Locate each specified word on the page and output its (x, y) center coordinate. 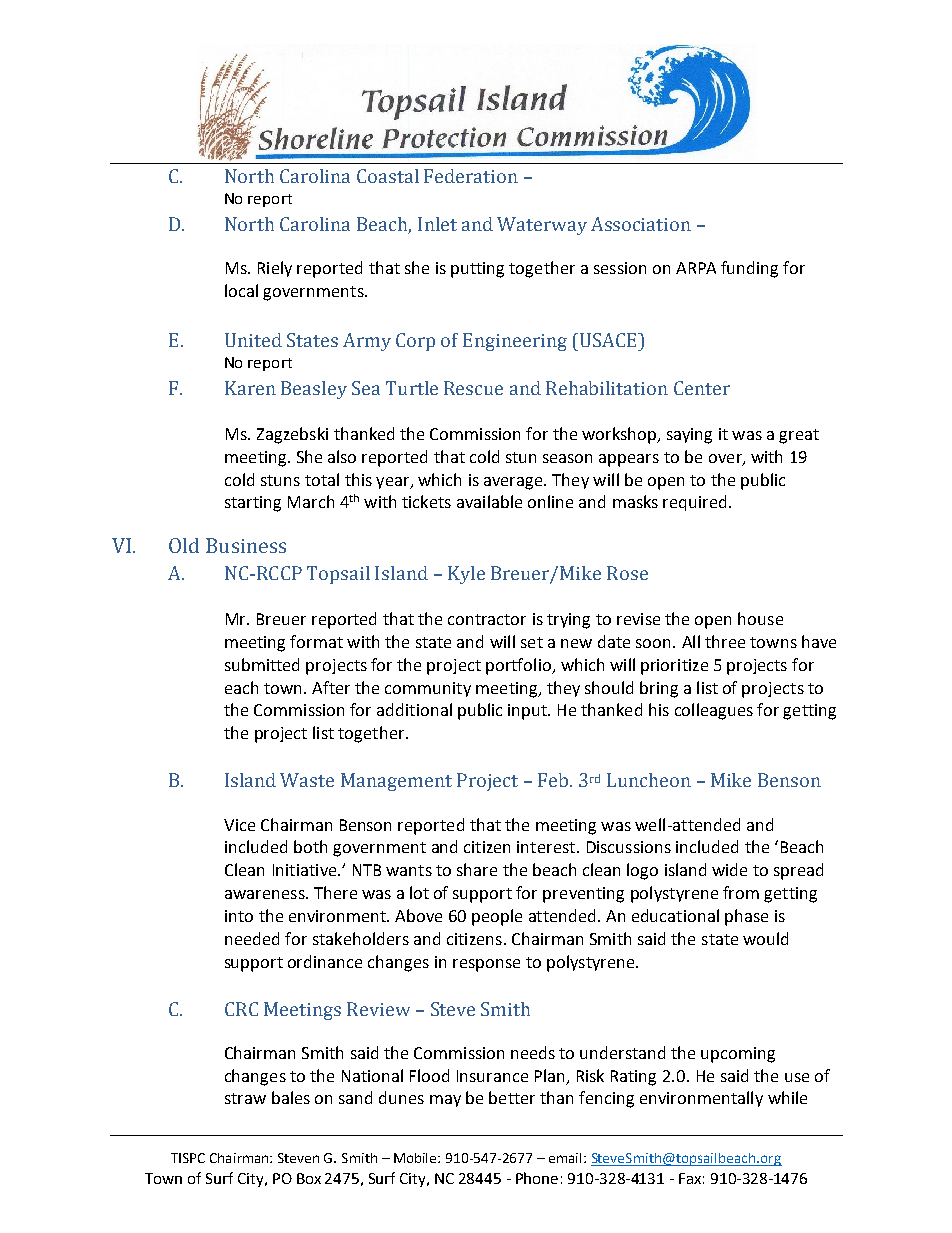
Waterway (542, 226)
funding (749, 269)
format (316, 641)
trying (568, 621)
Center (702, 388)
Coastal (388, 176)
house (760, 618)
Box (309, 1178)
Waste (307, 780)
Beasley (314, 390)
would (765, 938)
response (486, 965)
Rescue (473, 388)
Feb (553, 780)
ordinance (325, 961)
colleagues (714, 711)
